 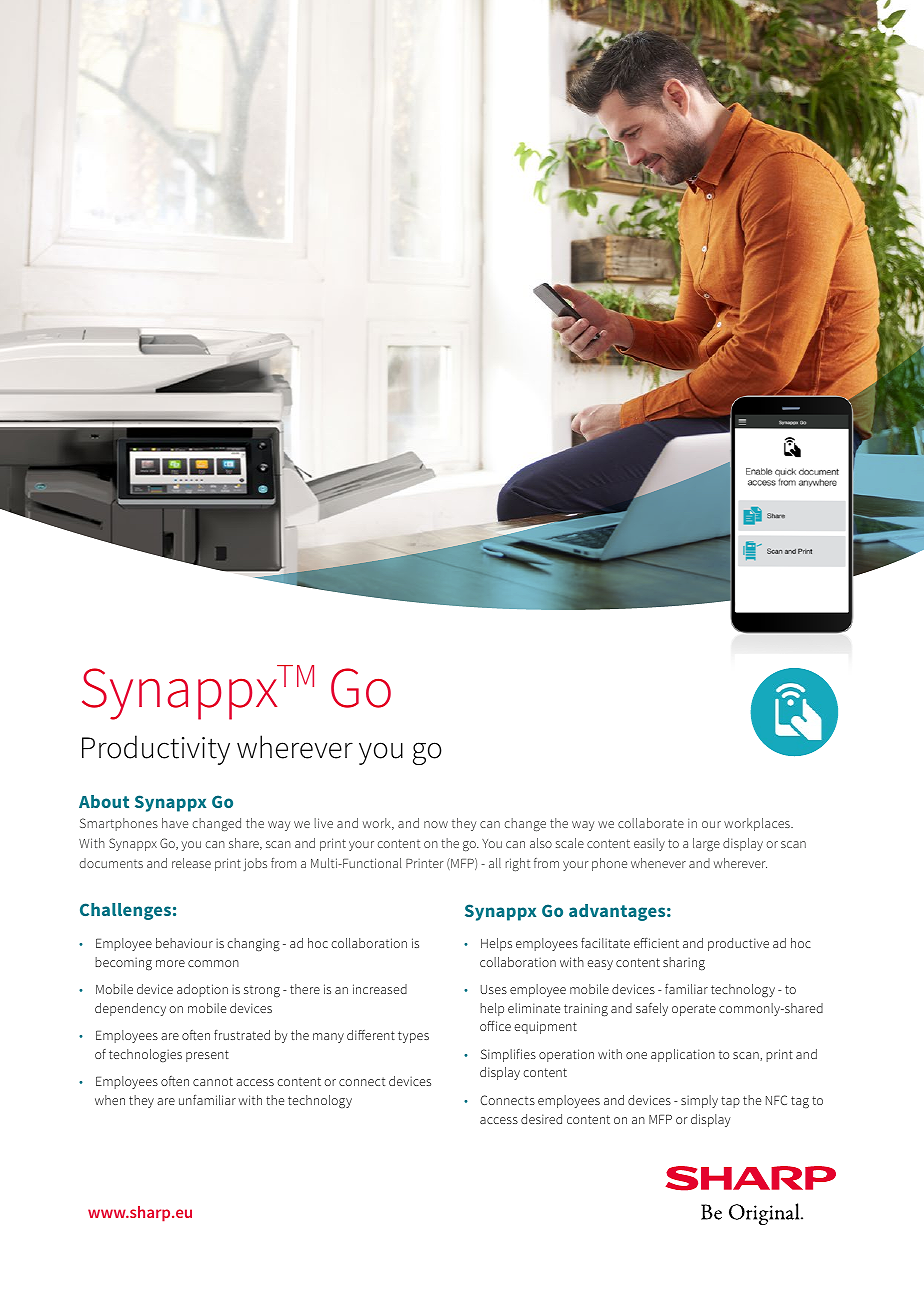 What do you see at coordinates (605, 943) in the page?
I see `facilitate` at bounding box center [605, 943].
